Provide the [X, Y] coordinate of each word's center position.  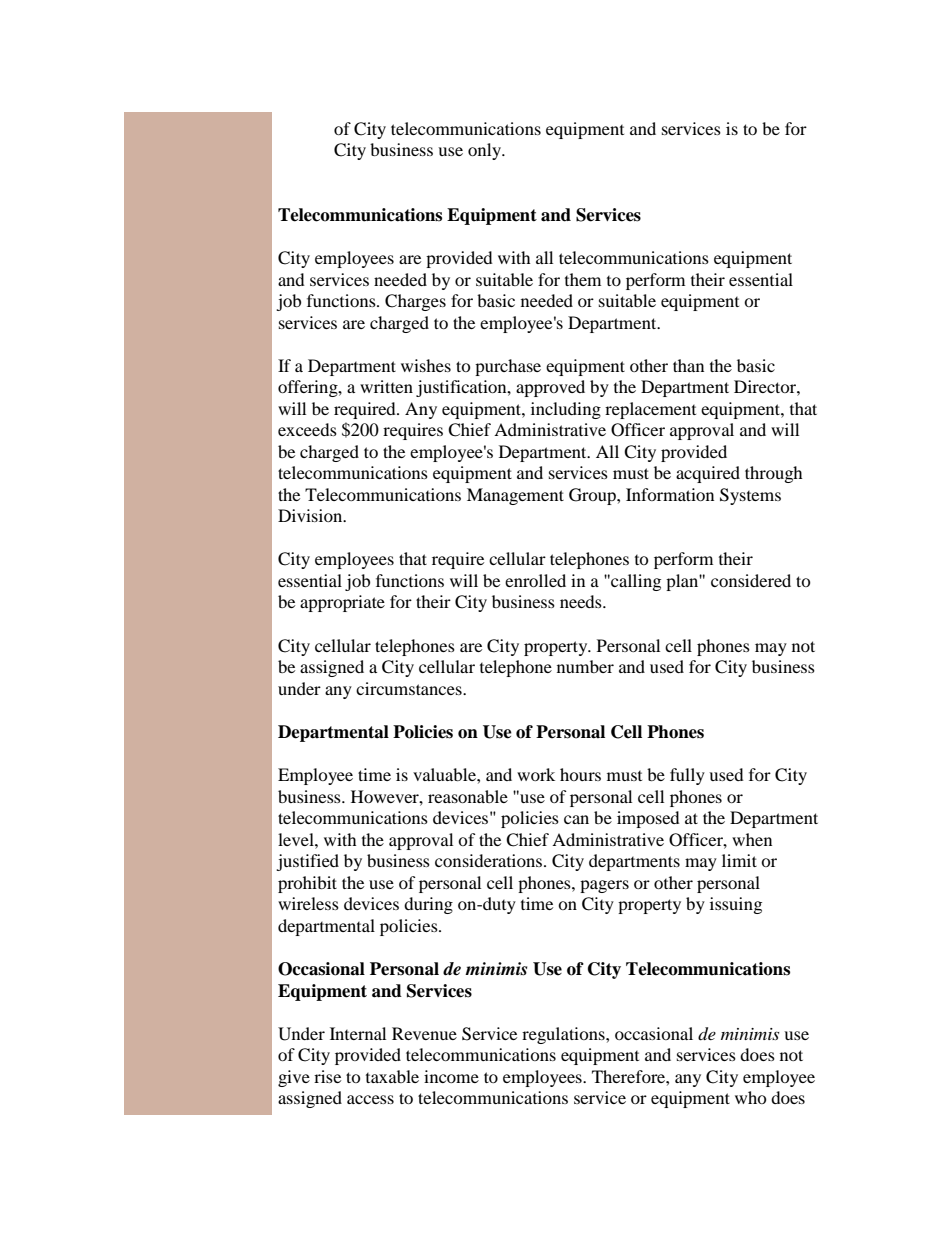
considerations [488, 860]
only [486, 151]
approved [550, 388]
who [751, 1097]
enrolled [535, 580]
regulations [564, 1035]
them [583, 279]
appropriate [342, 603]
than [688, 365]
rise [327, 1076]
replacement [650, 410]
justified [307, 862]
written [386, 386]
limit [739, 860]
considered [751, 580]
